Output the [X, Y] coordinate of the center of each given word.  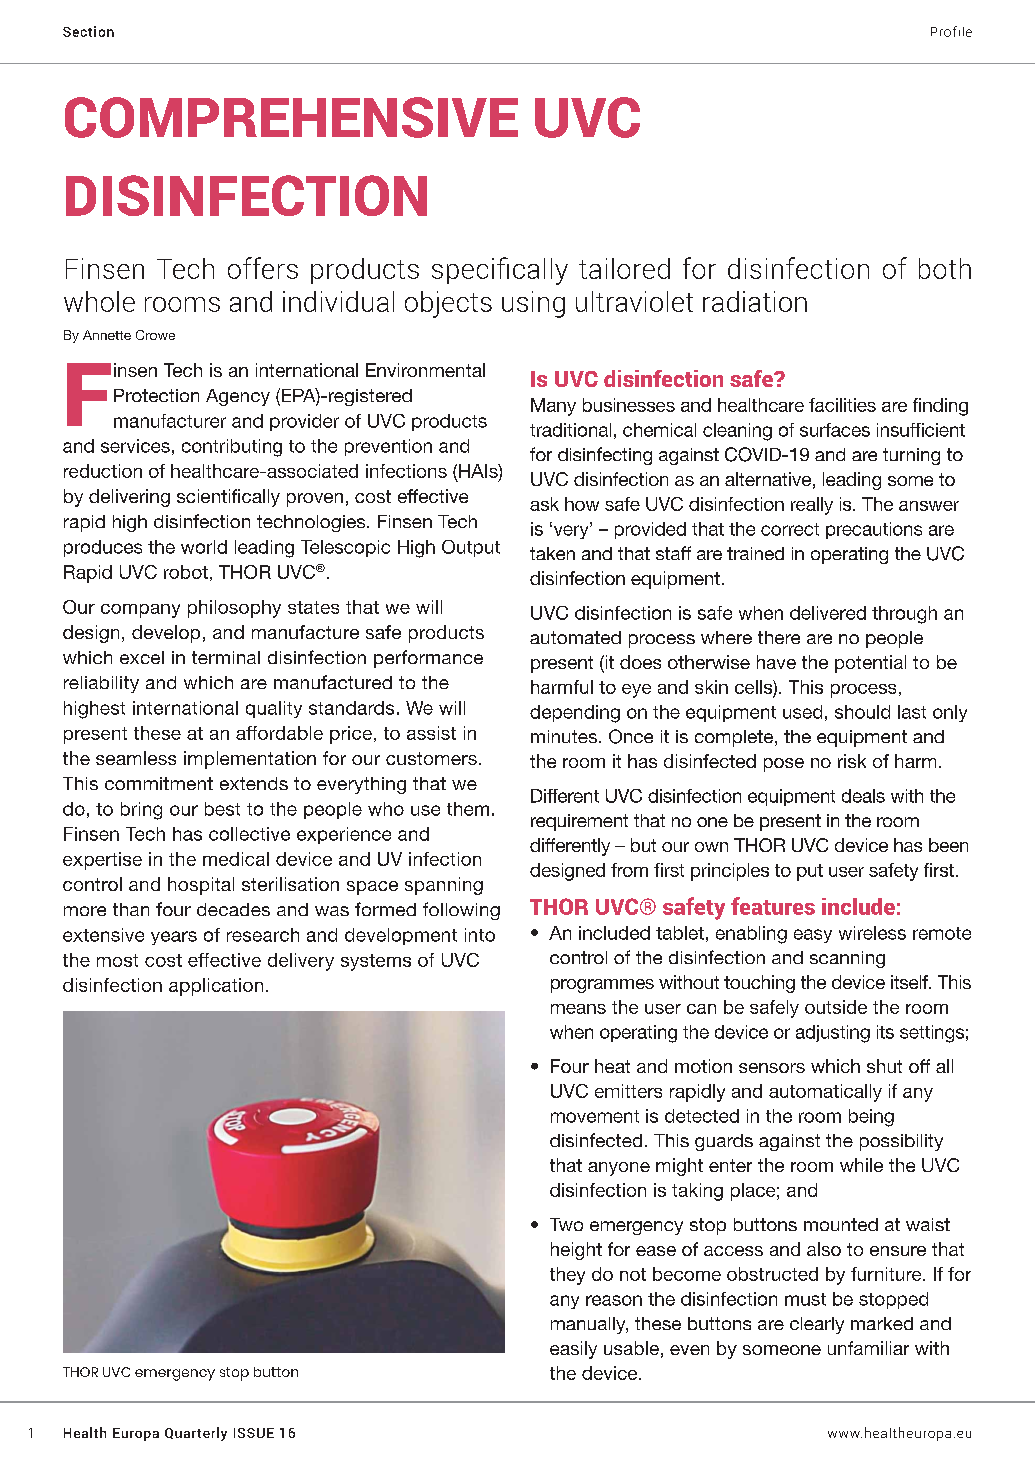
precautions [874, 530]
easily [573, 1350]
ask [544, 504]
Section [88, 31]
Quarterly [196, 1434]
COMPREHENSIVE [291, 117]
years [174, 938]
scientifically [228, 498]
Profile [951, 31]
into [480, 935]
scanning [847, 959]
